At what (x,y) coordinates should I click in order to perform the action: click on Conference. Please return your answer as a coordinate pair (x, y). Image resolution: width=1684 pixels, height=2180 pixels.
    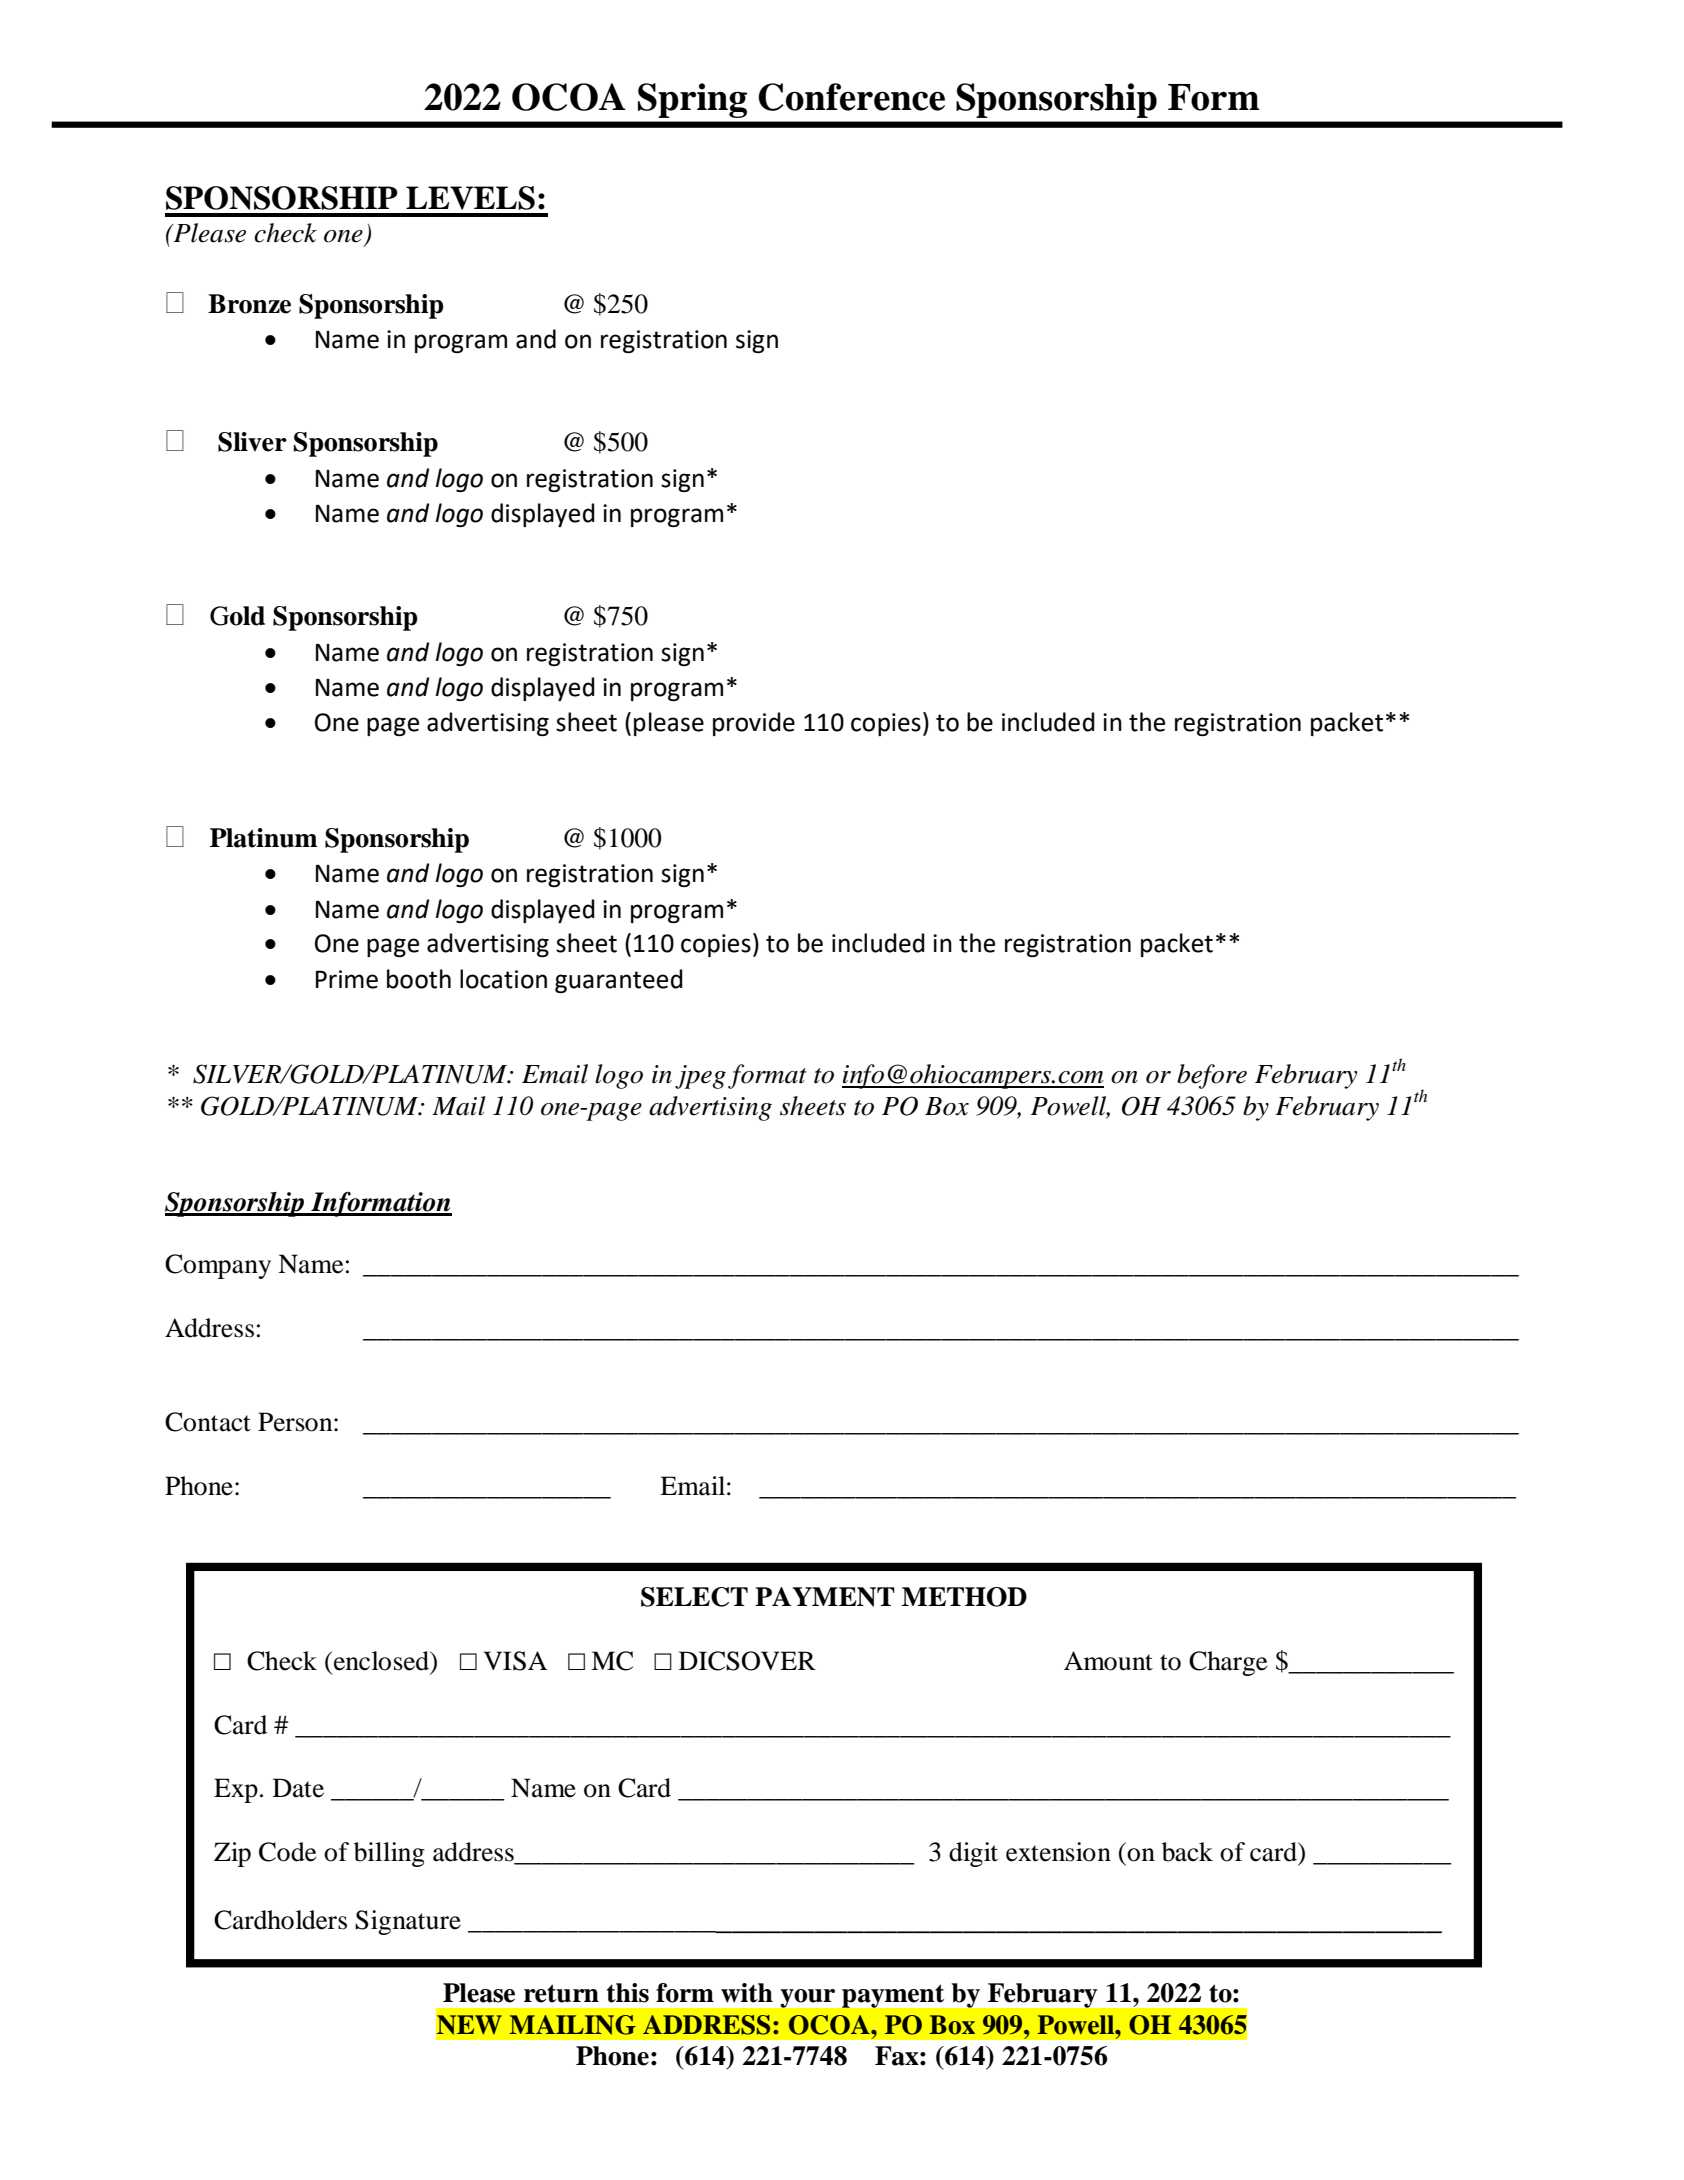
    Looking at the image, I should click on (851, 97).
